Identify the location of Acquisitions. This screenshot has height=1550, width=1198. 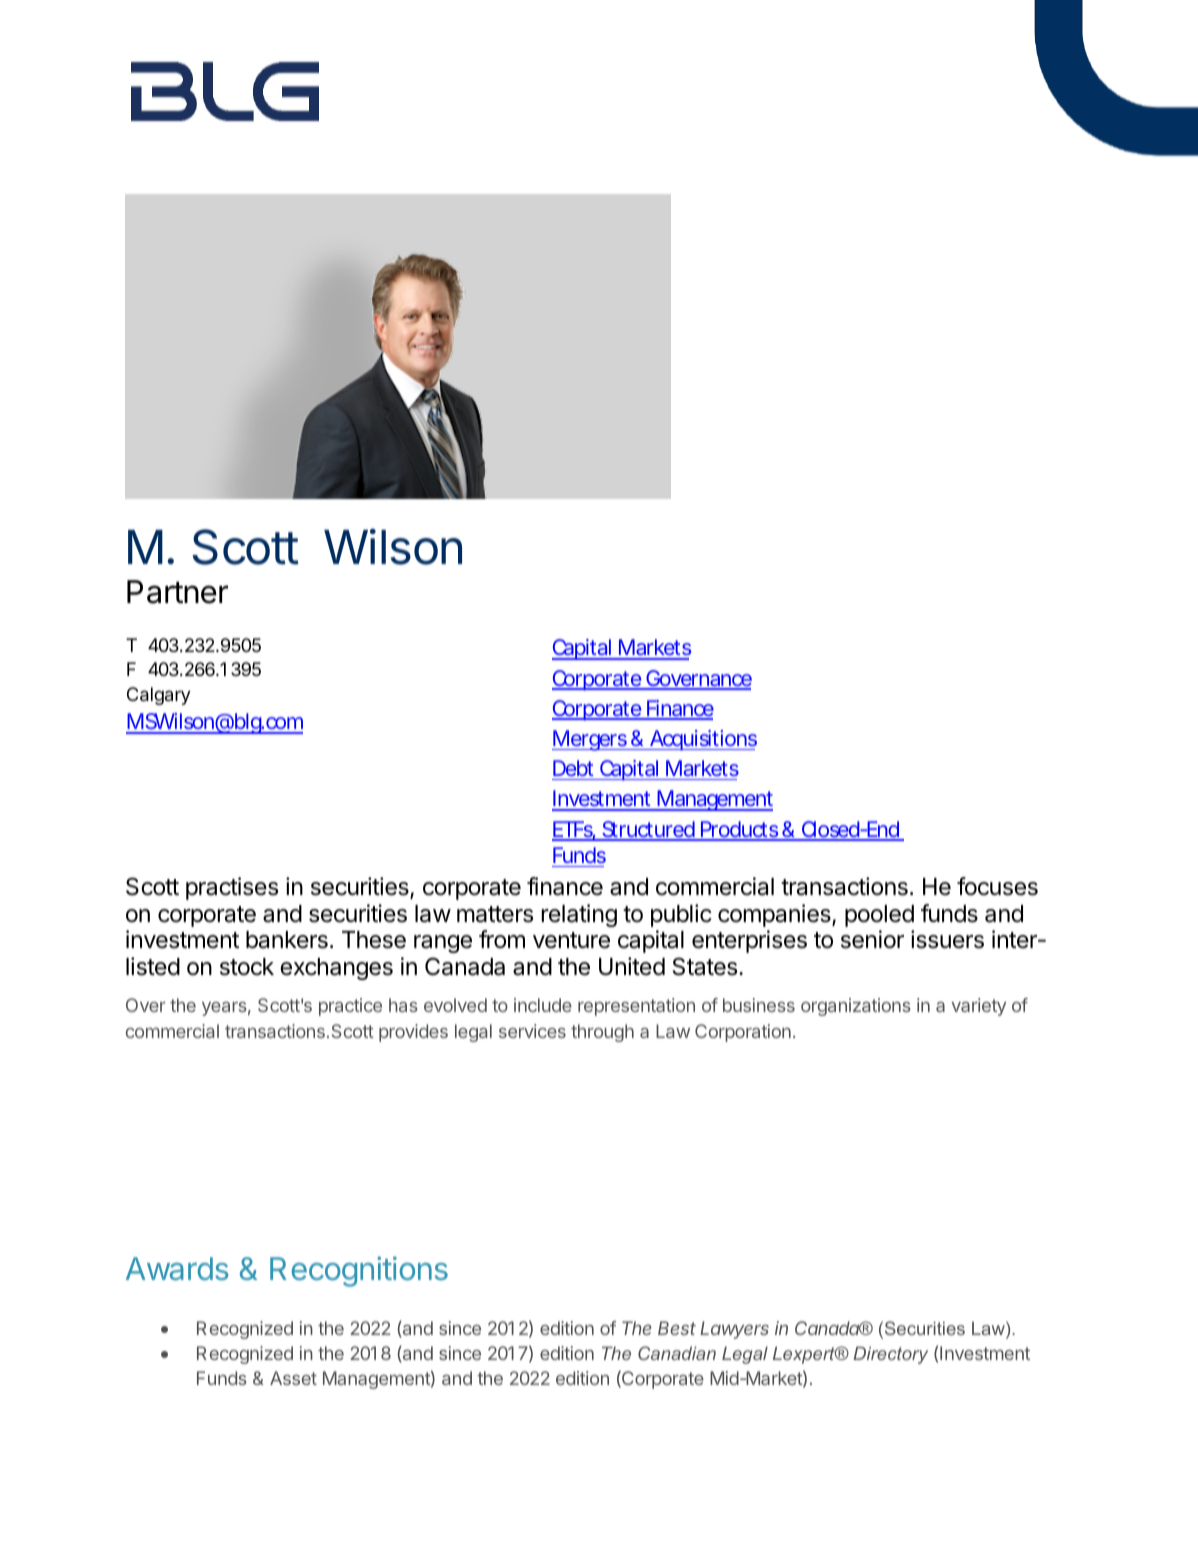
(702, 740).
